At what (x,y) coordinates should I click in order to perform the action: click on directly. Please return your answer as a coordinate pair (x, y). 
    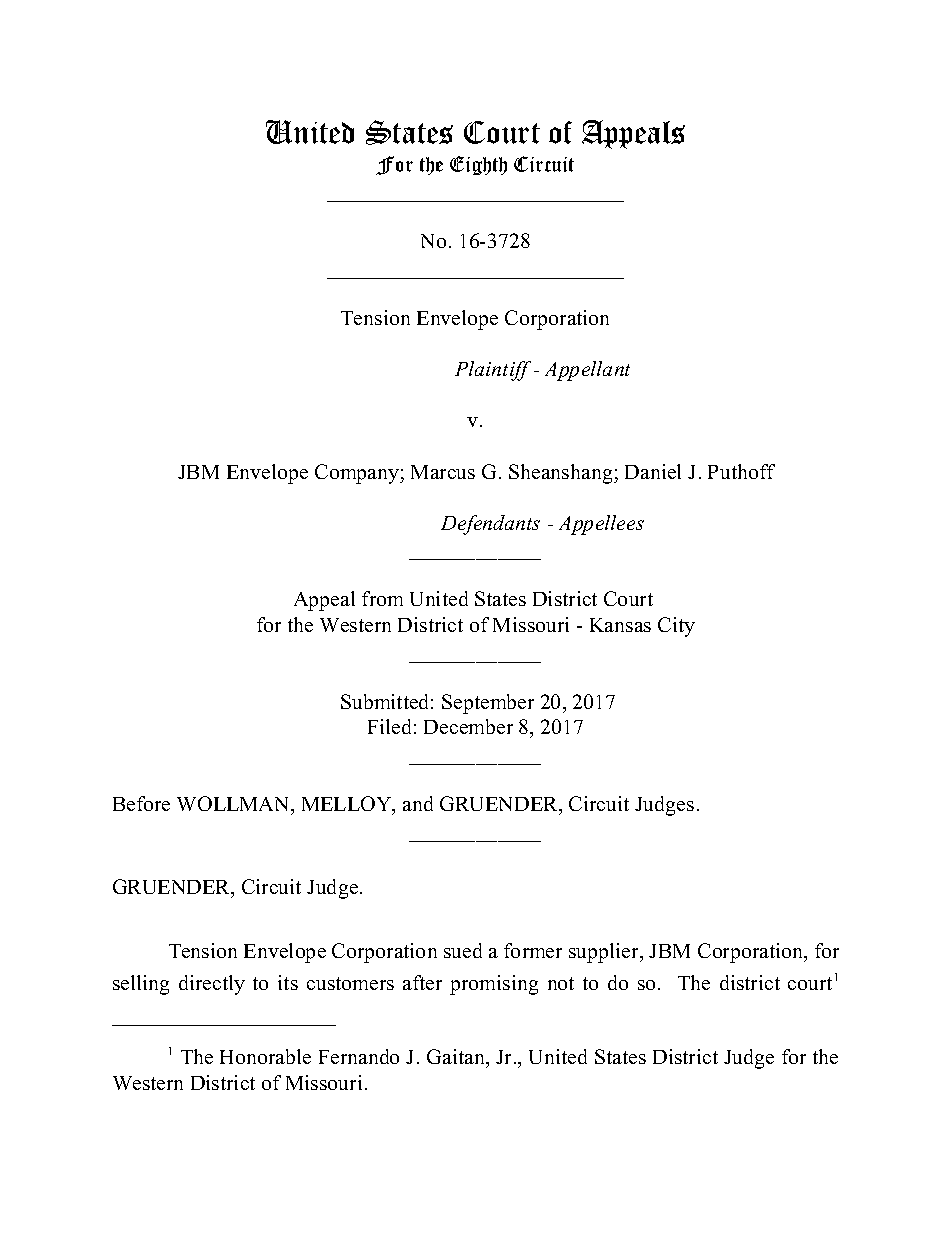
    Looking at the image, I should click on (212, 985).
